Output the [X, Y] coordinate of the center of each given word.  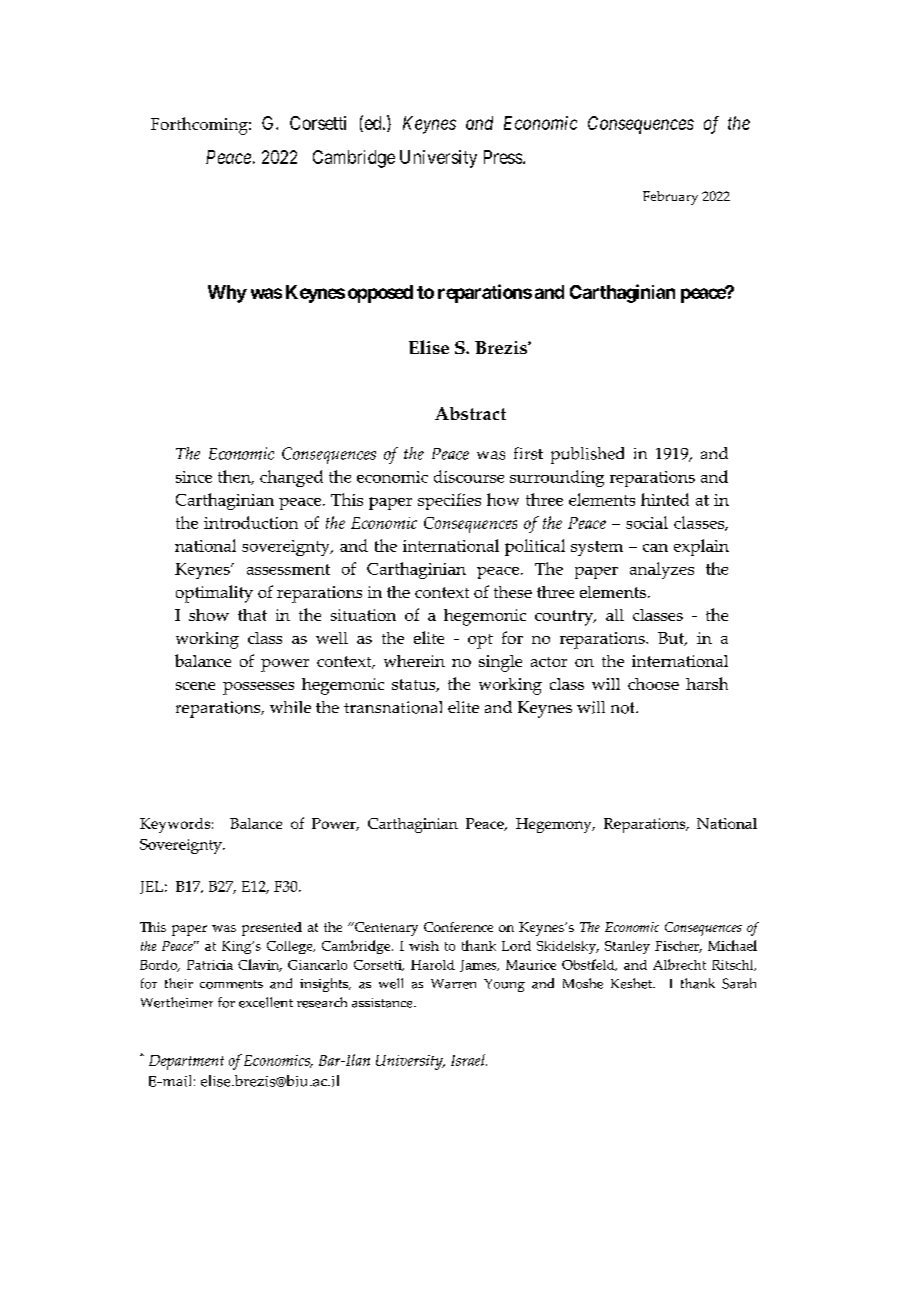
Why [227, 294]
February [670, 198]
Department [186, 1062]
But [672, 639]
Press [503, 157]
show [209, 615]
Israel [469, 1060]
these [513, 592]
